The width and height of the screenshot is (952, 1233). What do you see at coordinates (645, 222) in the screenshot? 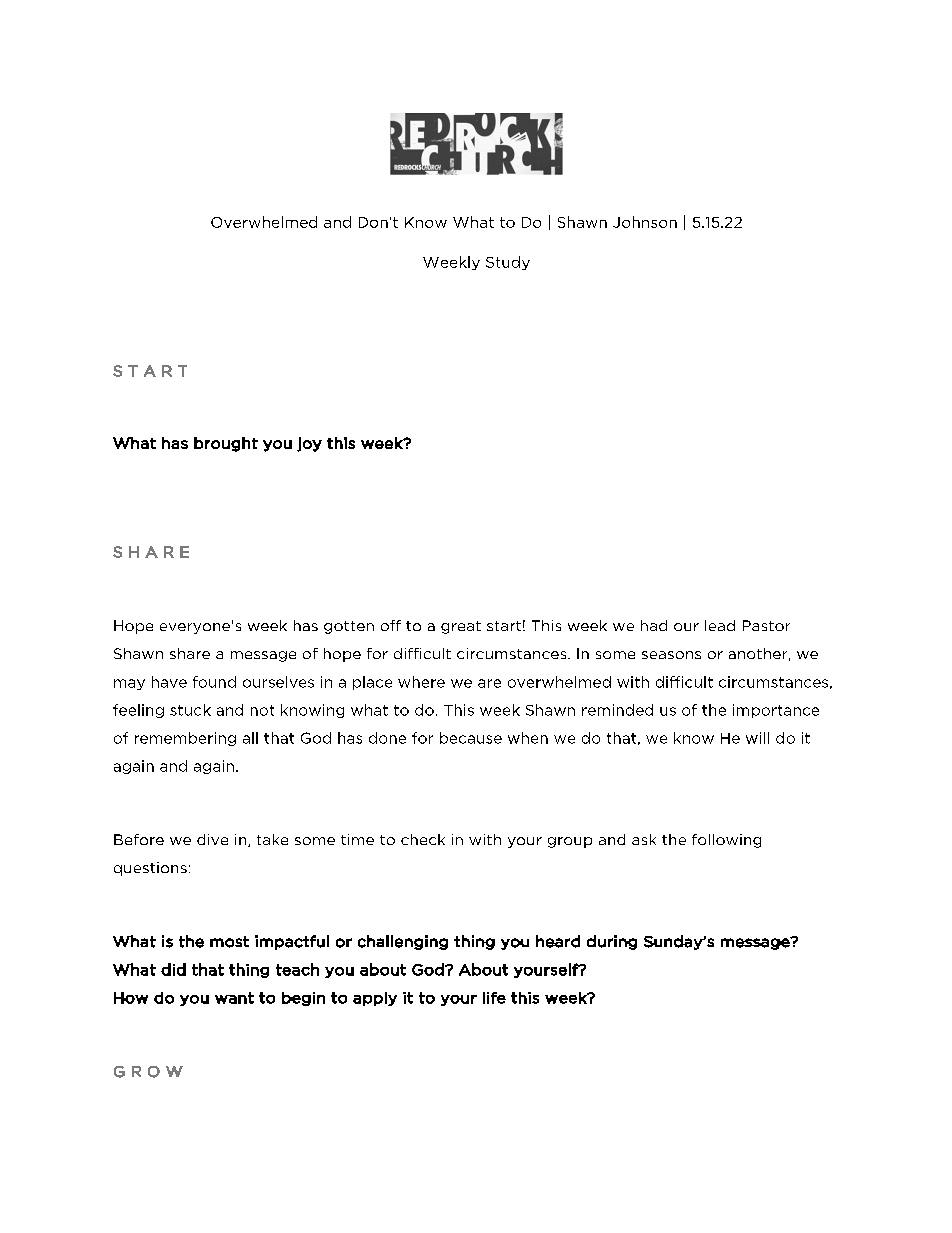
I see `Johnson` at bounding box center [645, 222].
